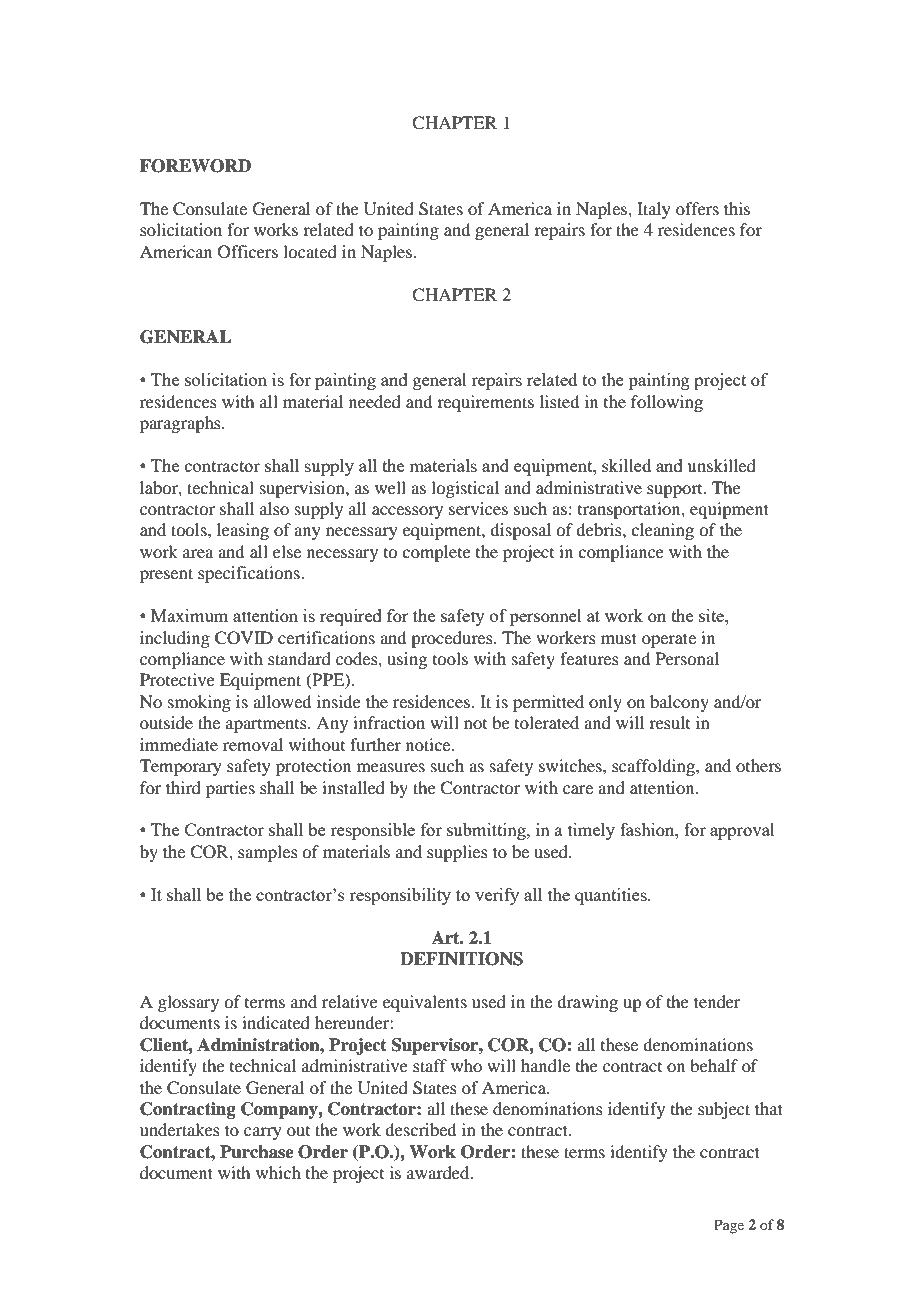 Image resolution: width=924 pixels, height=1307 pixels. What do you see at coordinates (453, 639) in the image?
I see `procedures` at bounding box center [453, 639].
